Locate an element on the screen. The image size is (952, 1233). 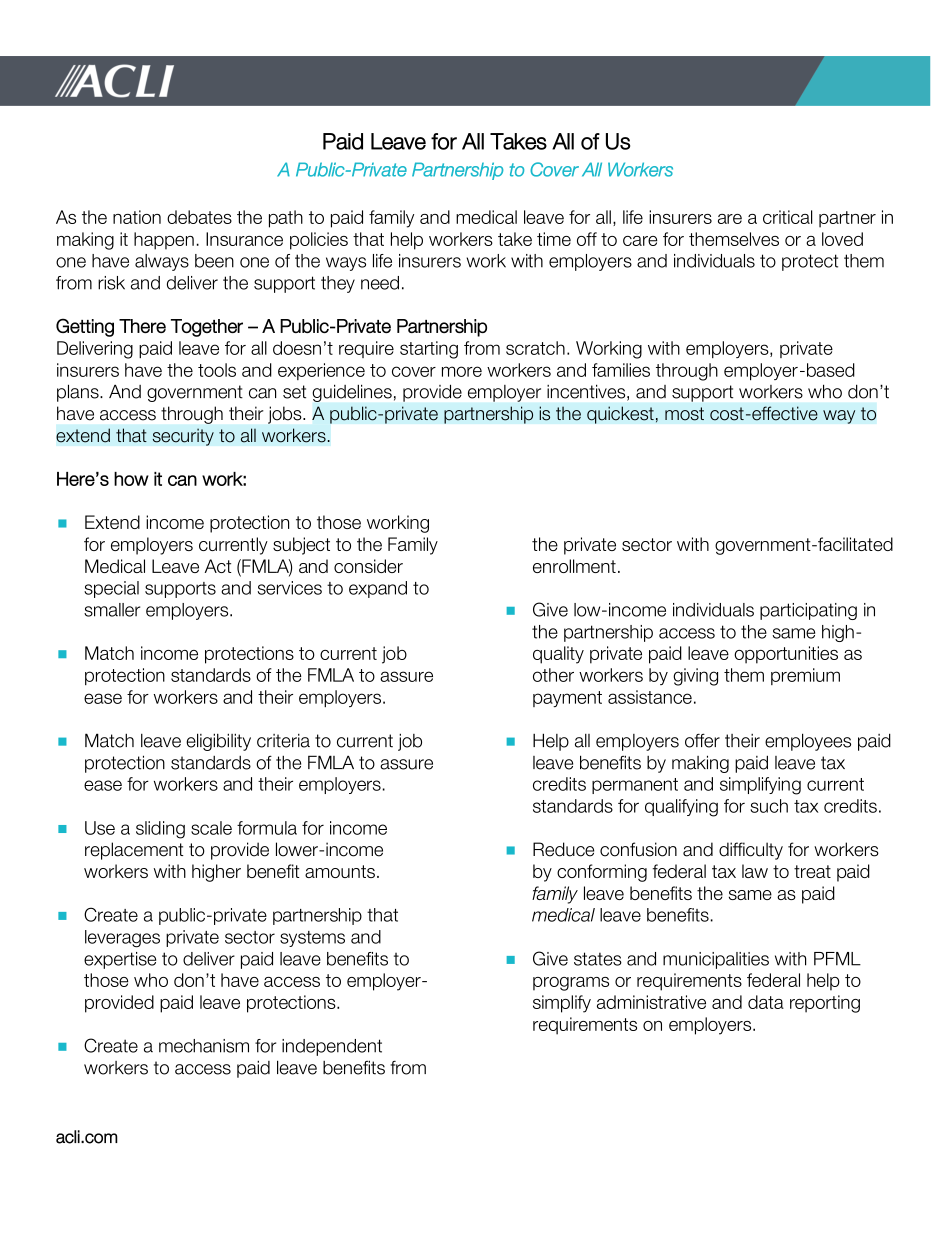
happen is located at coordinates (164, 241).
